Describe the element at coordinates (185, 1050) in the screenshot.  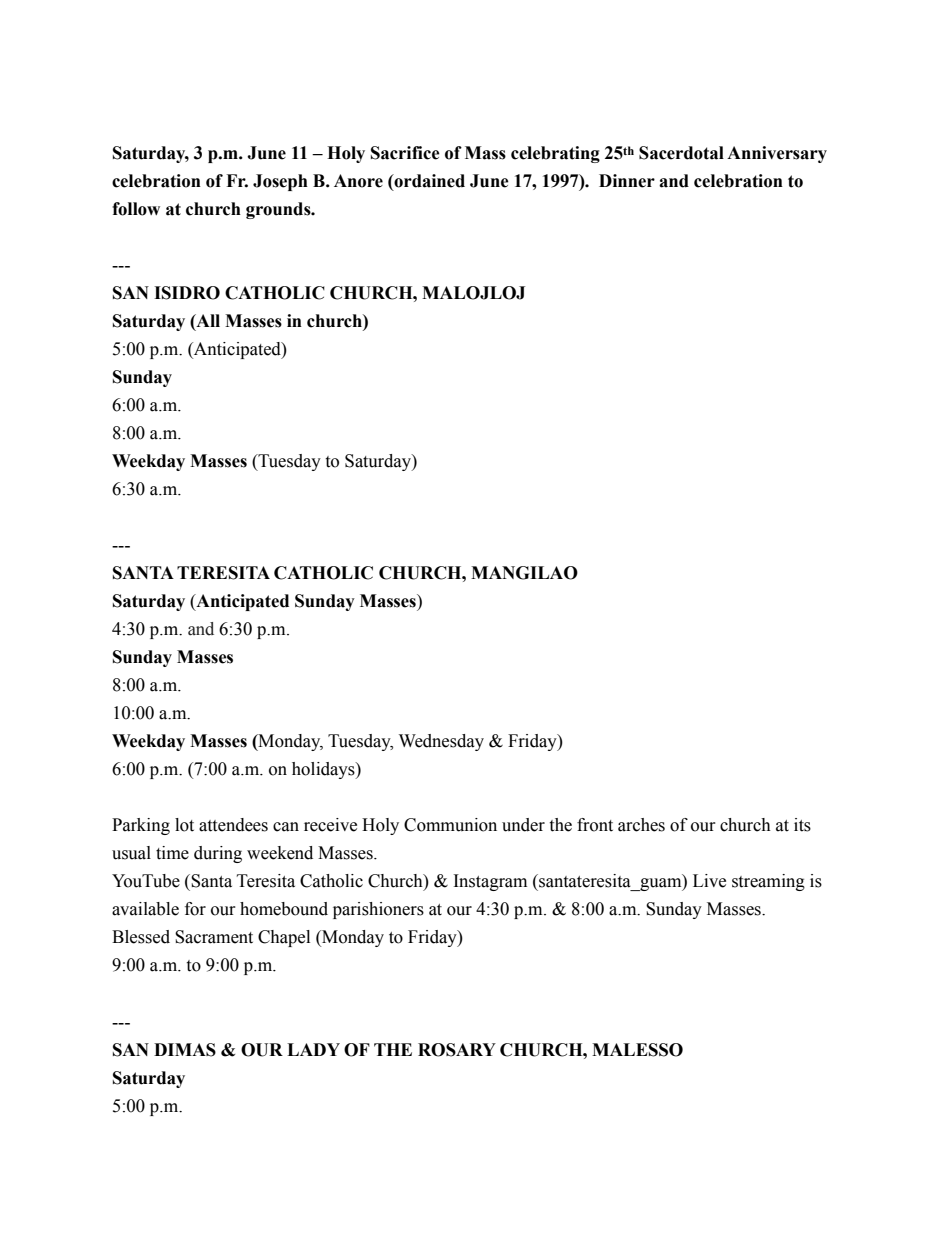
I see `DIMAS` at that location.
